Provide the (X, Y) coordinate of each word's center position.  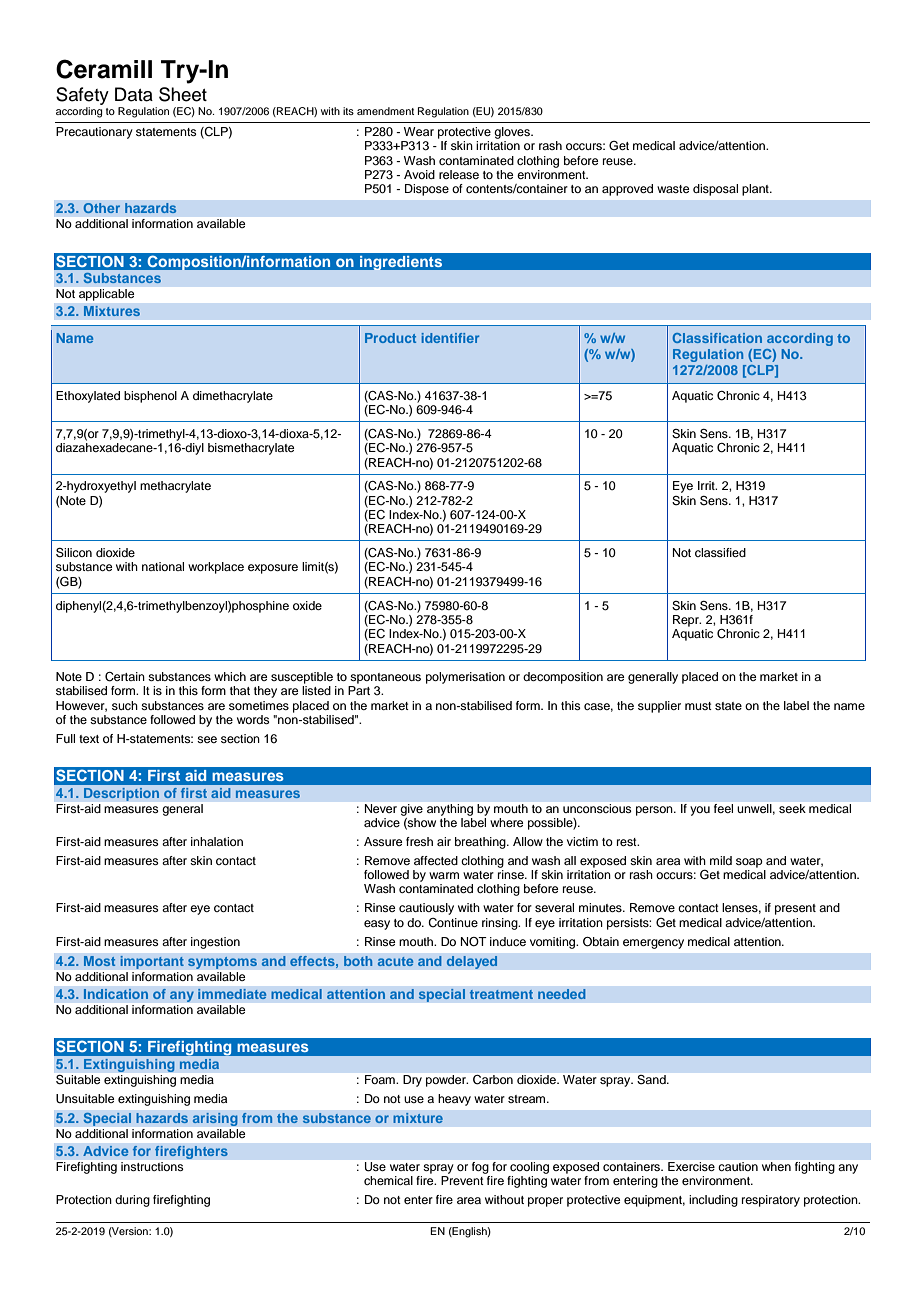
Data (134, 94)
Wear (419, 131)
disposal (715, 190)
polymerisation (465, 678)
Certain (125, 677)
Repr (687, 621)
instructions (152, 1166)
